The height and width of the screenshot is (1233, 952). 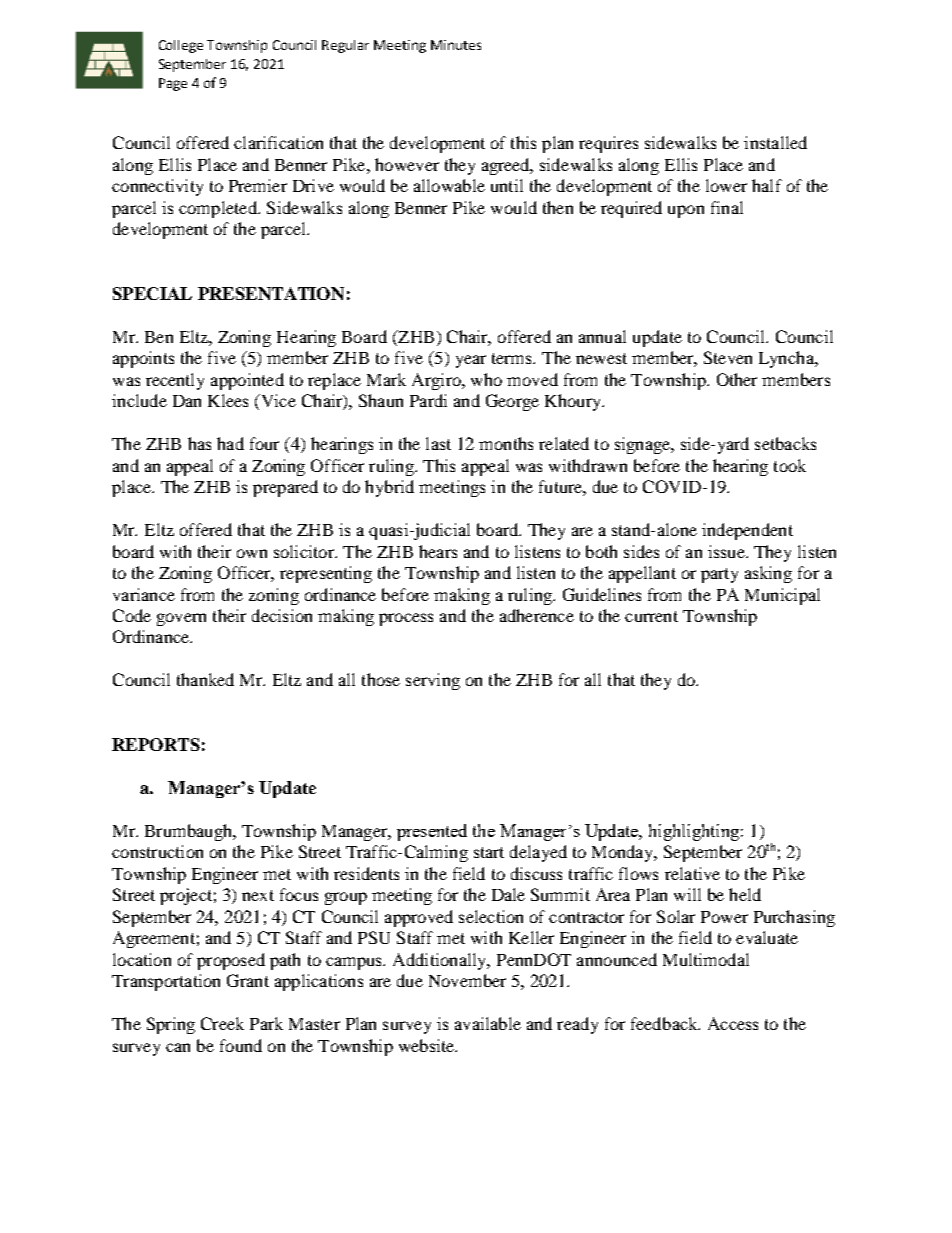 I want to click on installed, so click(x=775, y=142).
